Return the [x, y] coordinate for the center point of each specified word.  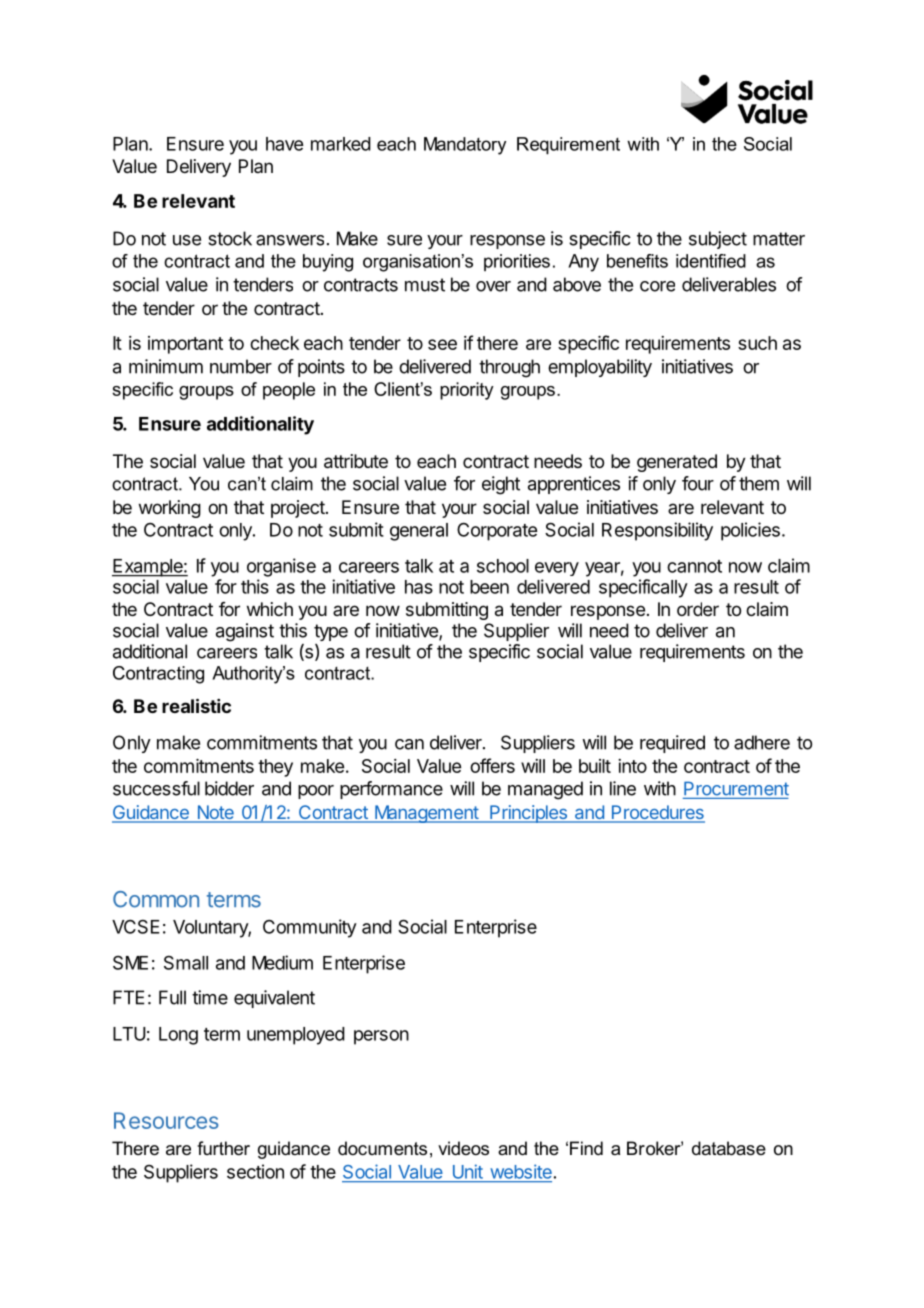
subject [718, 240]
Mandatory [465, 146]
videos [463, 1148]
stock [230, 238]
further [223, 1148]
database [729, 1148]
